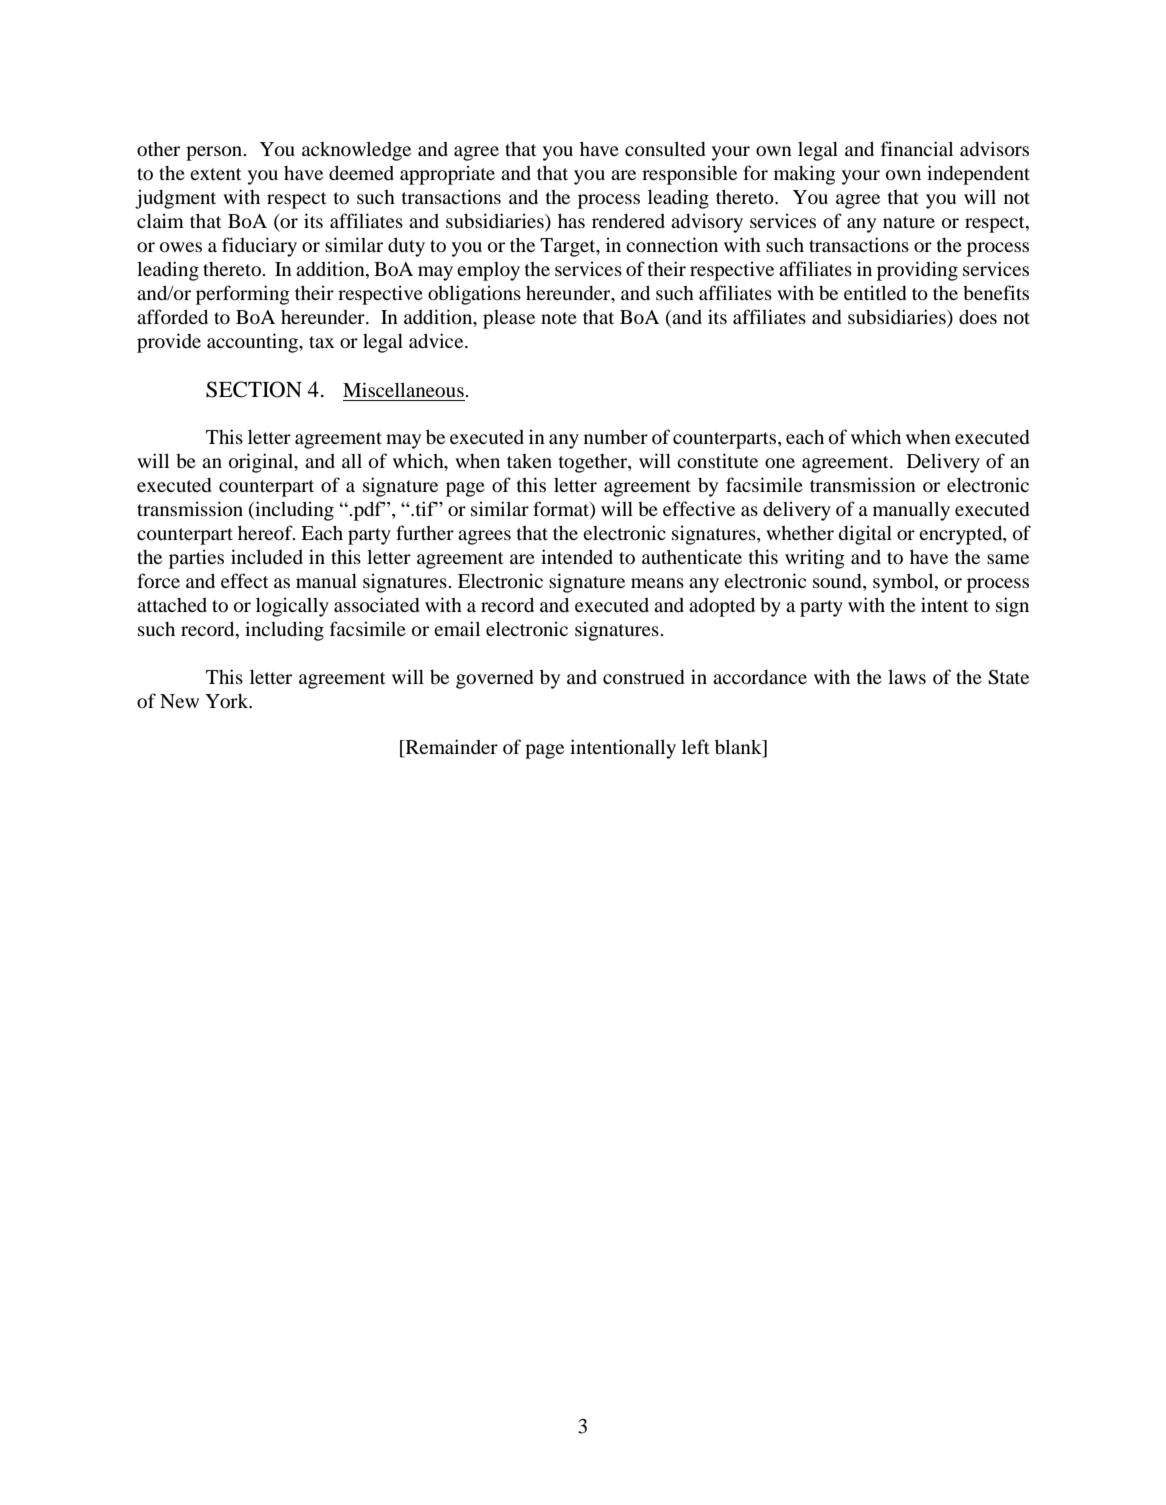  I want to click on original, so click(262, 463).
